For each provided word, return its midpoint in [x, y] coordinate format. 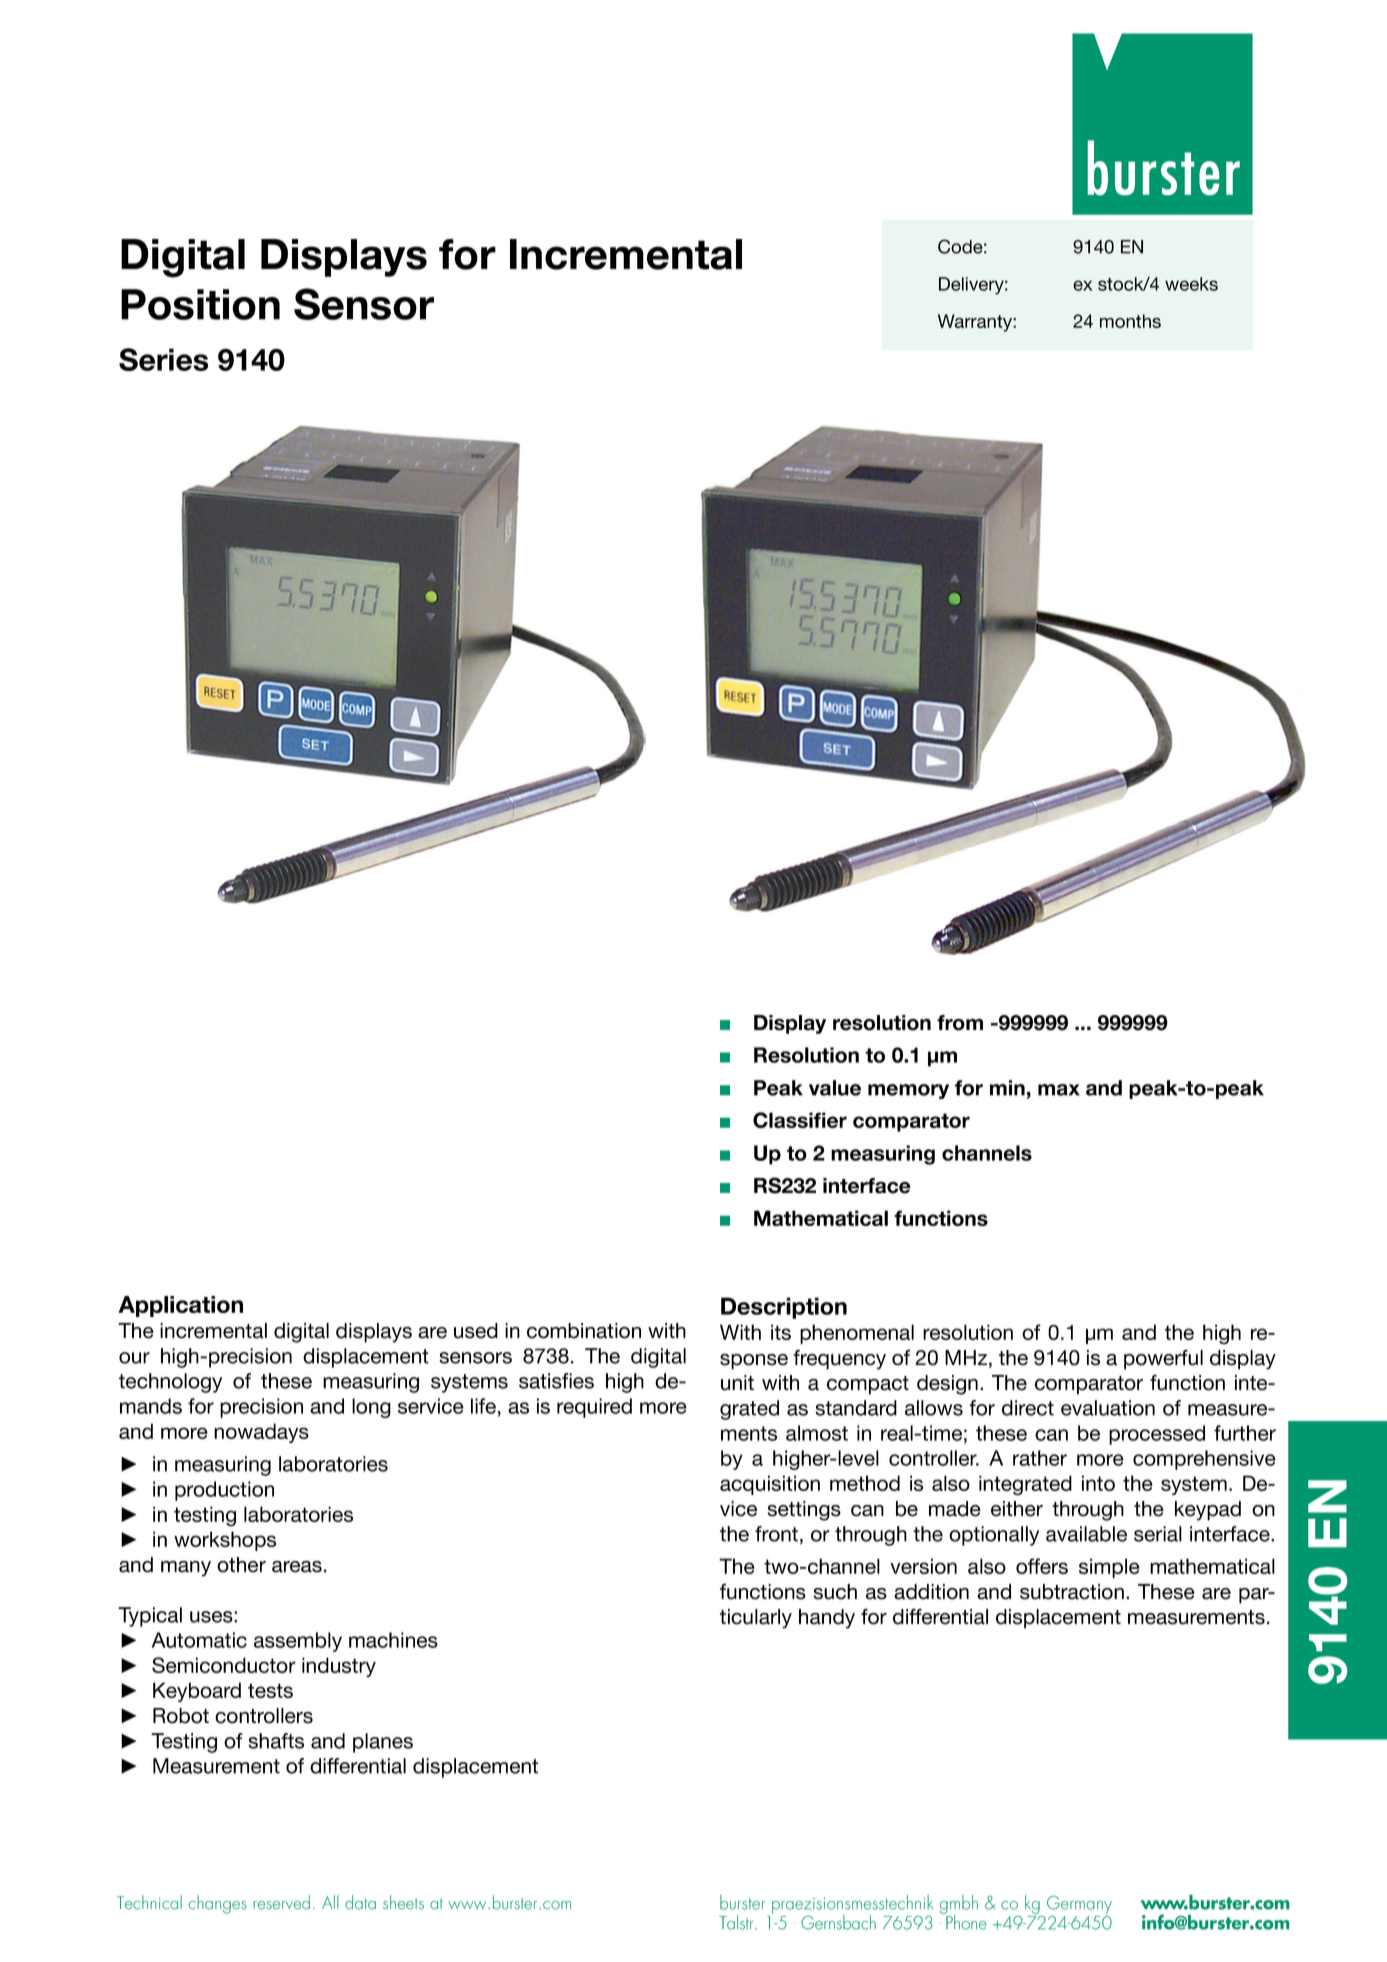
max [1059, 1090]
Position [200, 304]
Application [181, 1306]
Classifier [800, 1120]
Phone [965, 1921]
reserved [281, 1902]
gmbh [959, 1905]
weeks [1191, 284]
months [1130, 321]
